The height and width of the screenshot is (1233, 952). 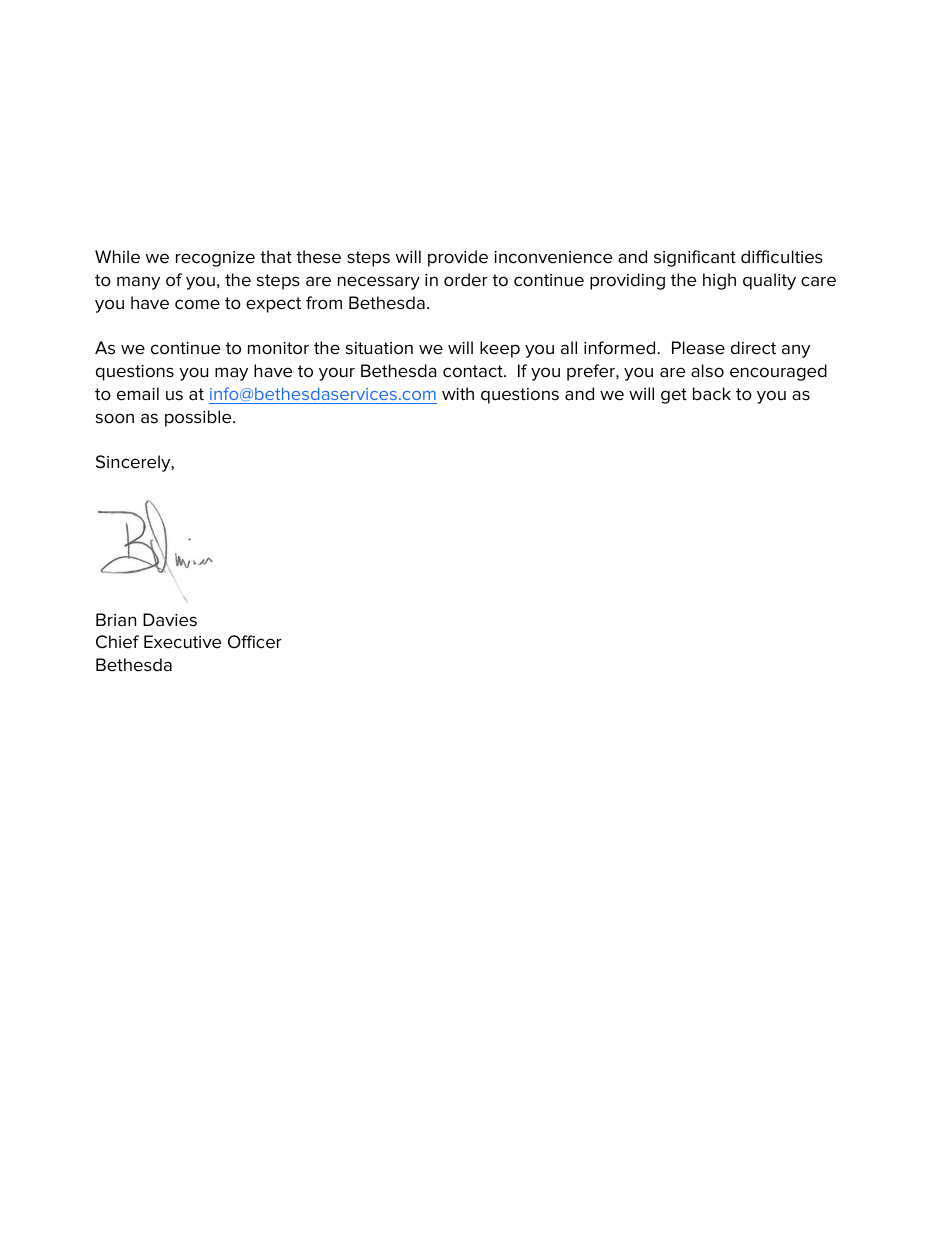 I want to click on Executive, so click(x=182, y=642).
